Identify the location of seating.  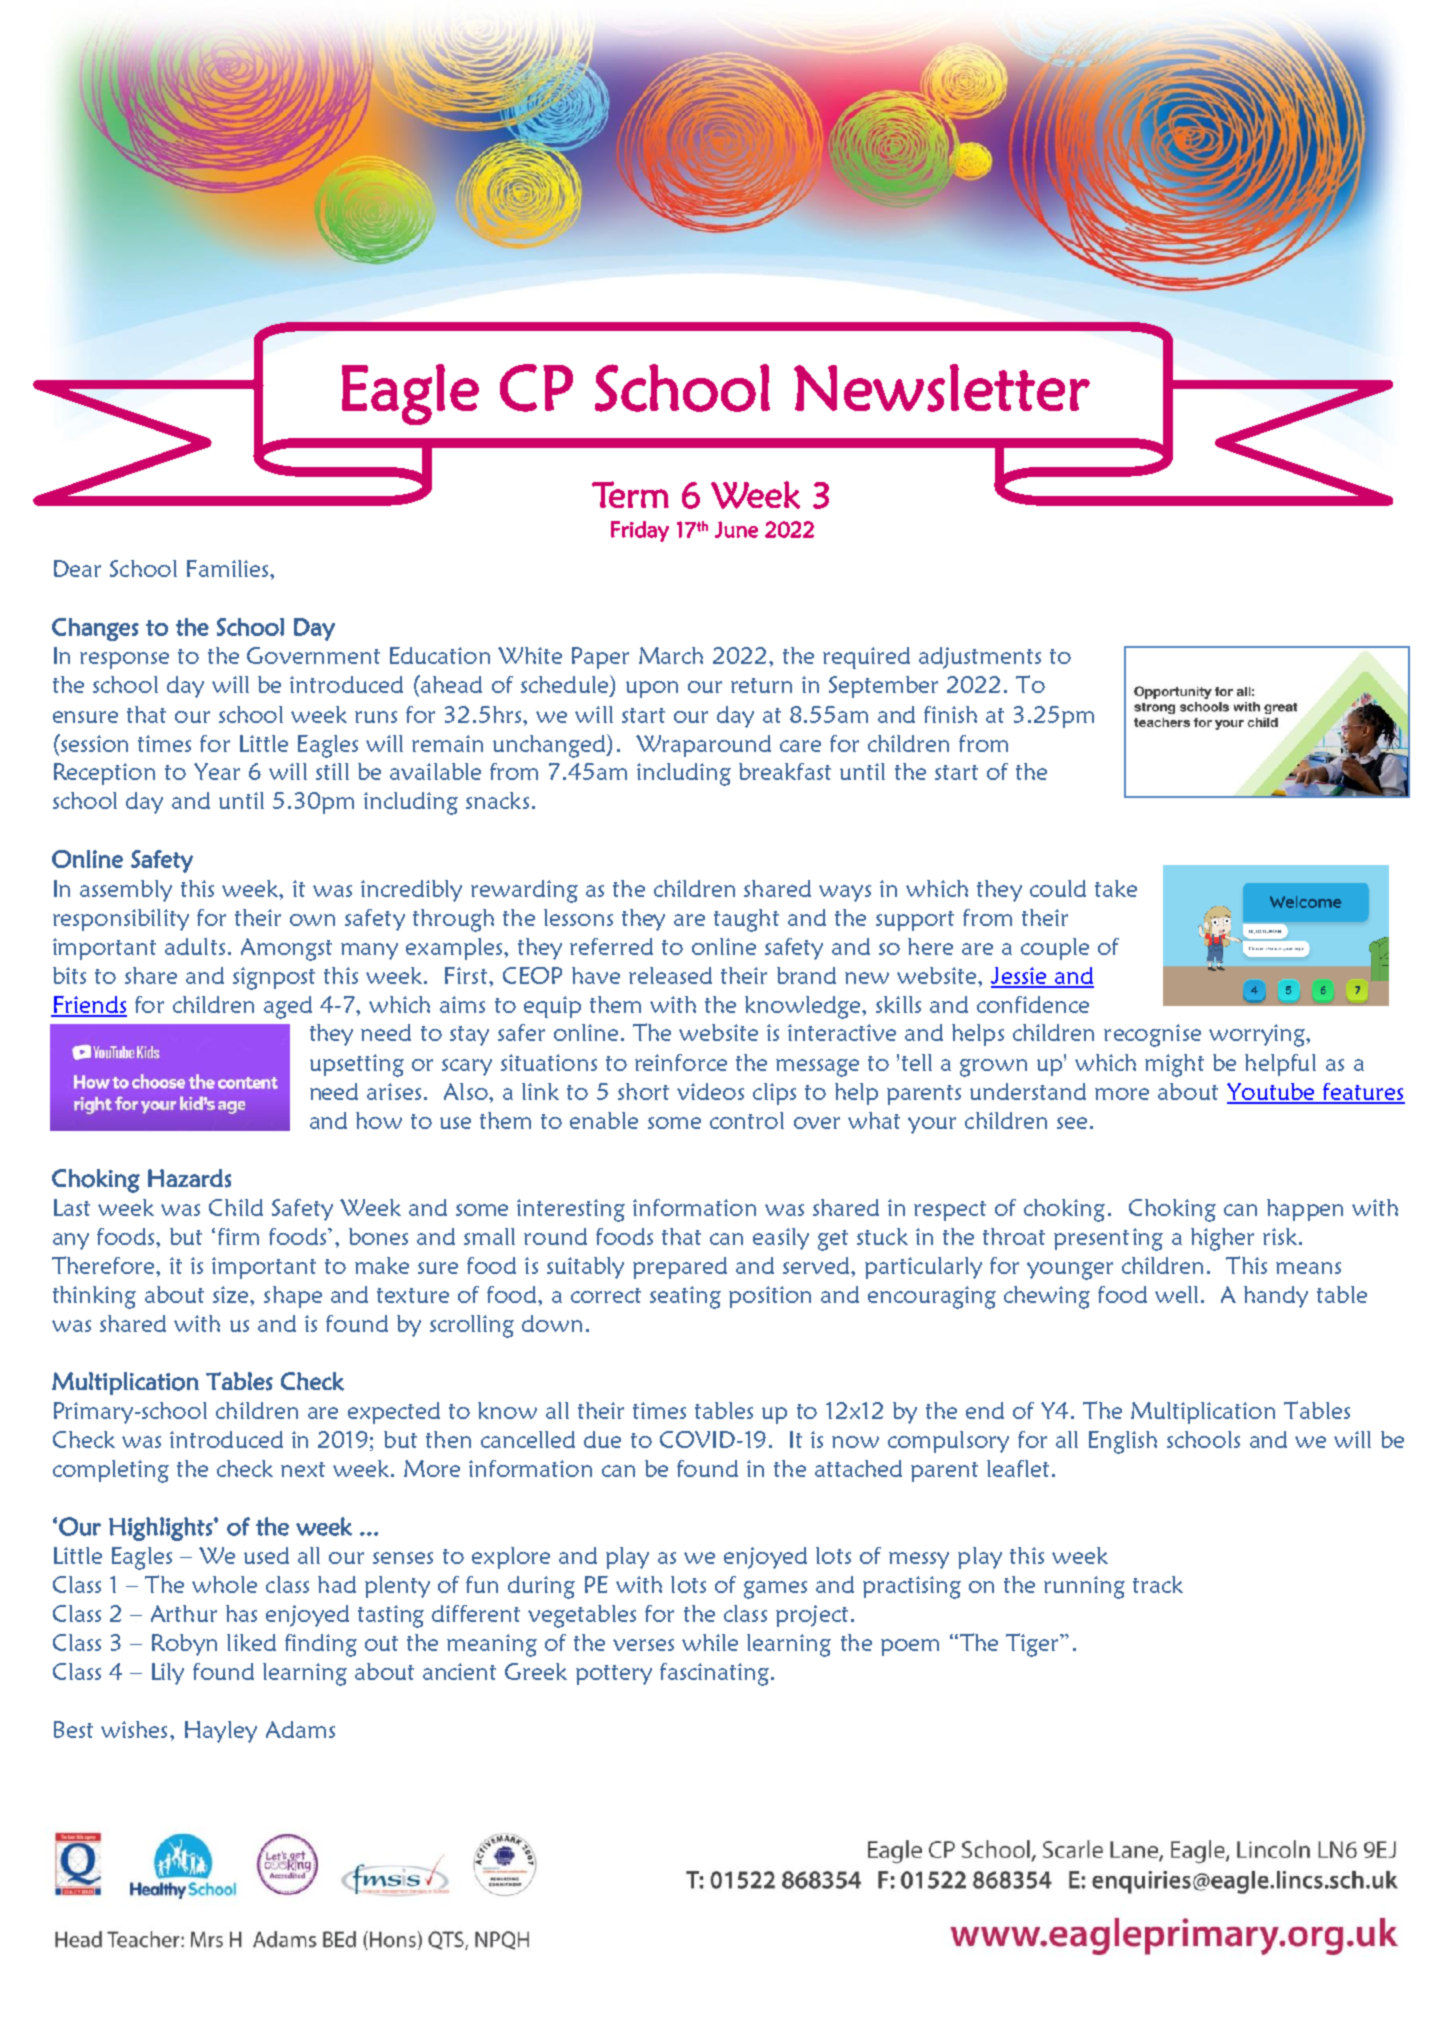
(685, 1297).
